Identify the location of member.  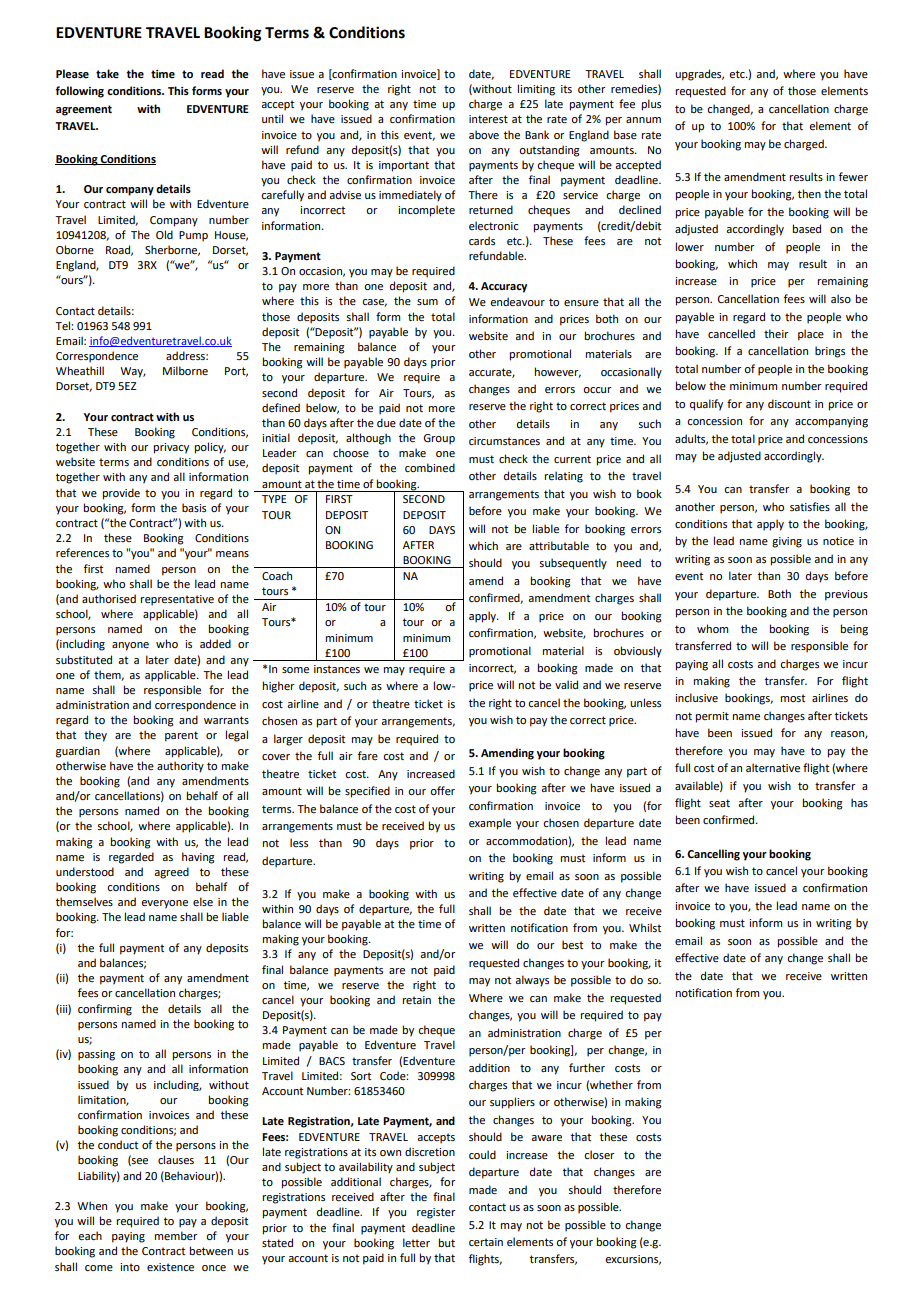
(176, 1235).
